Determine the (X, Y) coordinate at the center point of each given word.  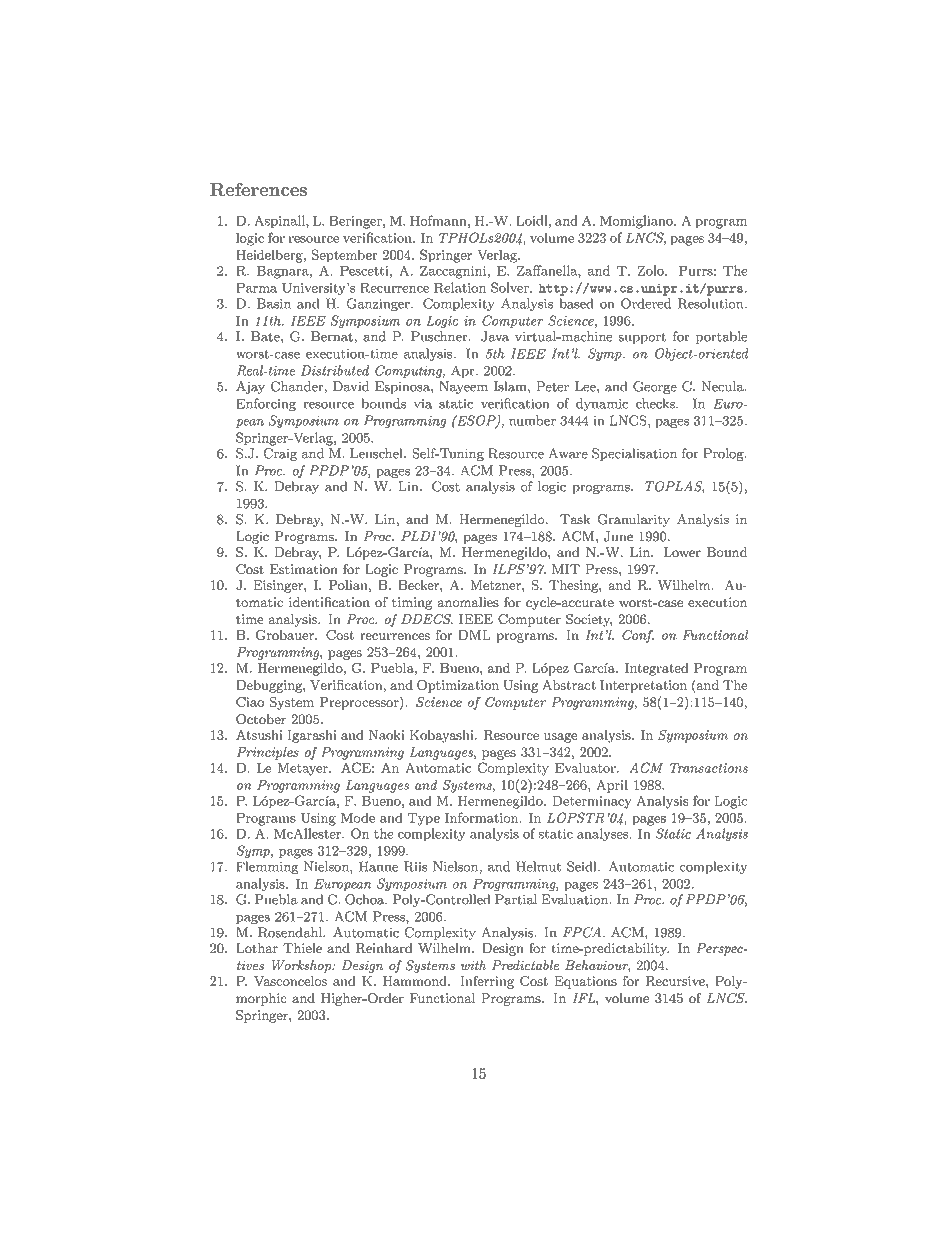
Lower (682, 552)
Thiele (302, 948)
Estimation (304, 569)
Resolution (711, 303)
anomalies (468, 602)
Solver (511, 287)
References (258, 189)
